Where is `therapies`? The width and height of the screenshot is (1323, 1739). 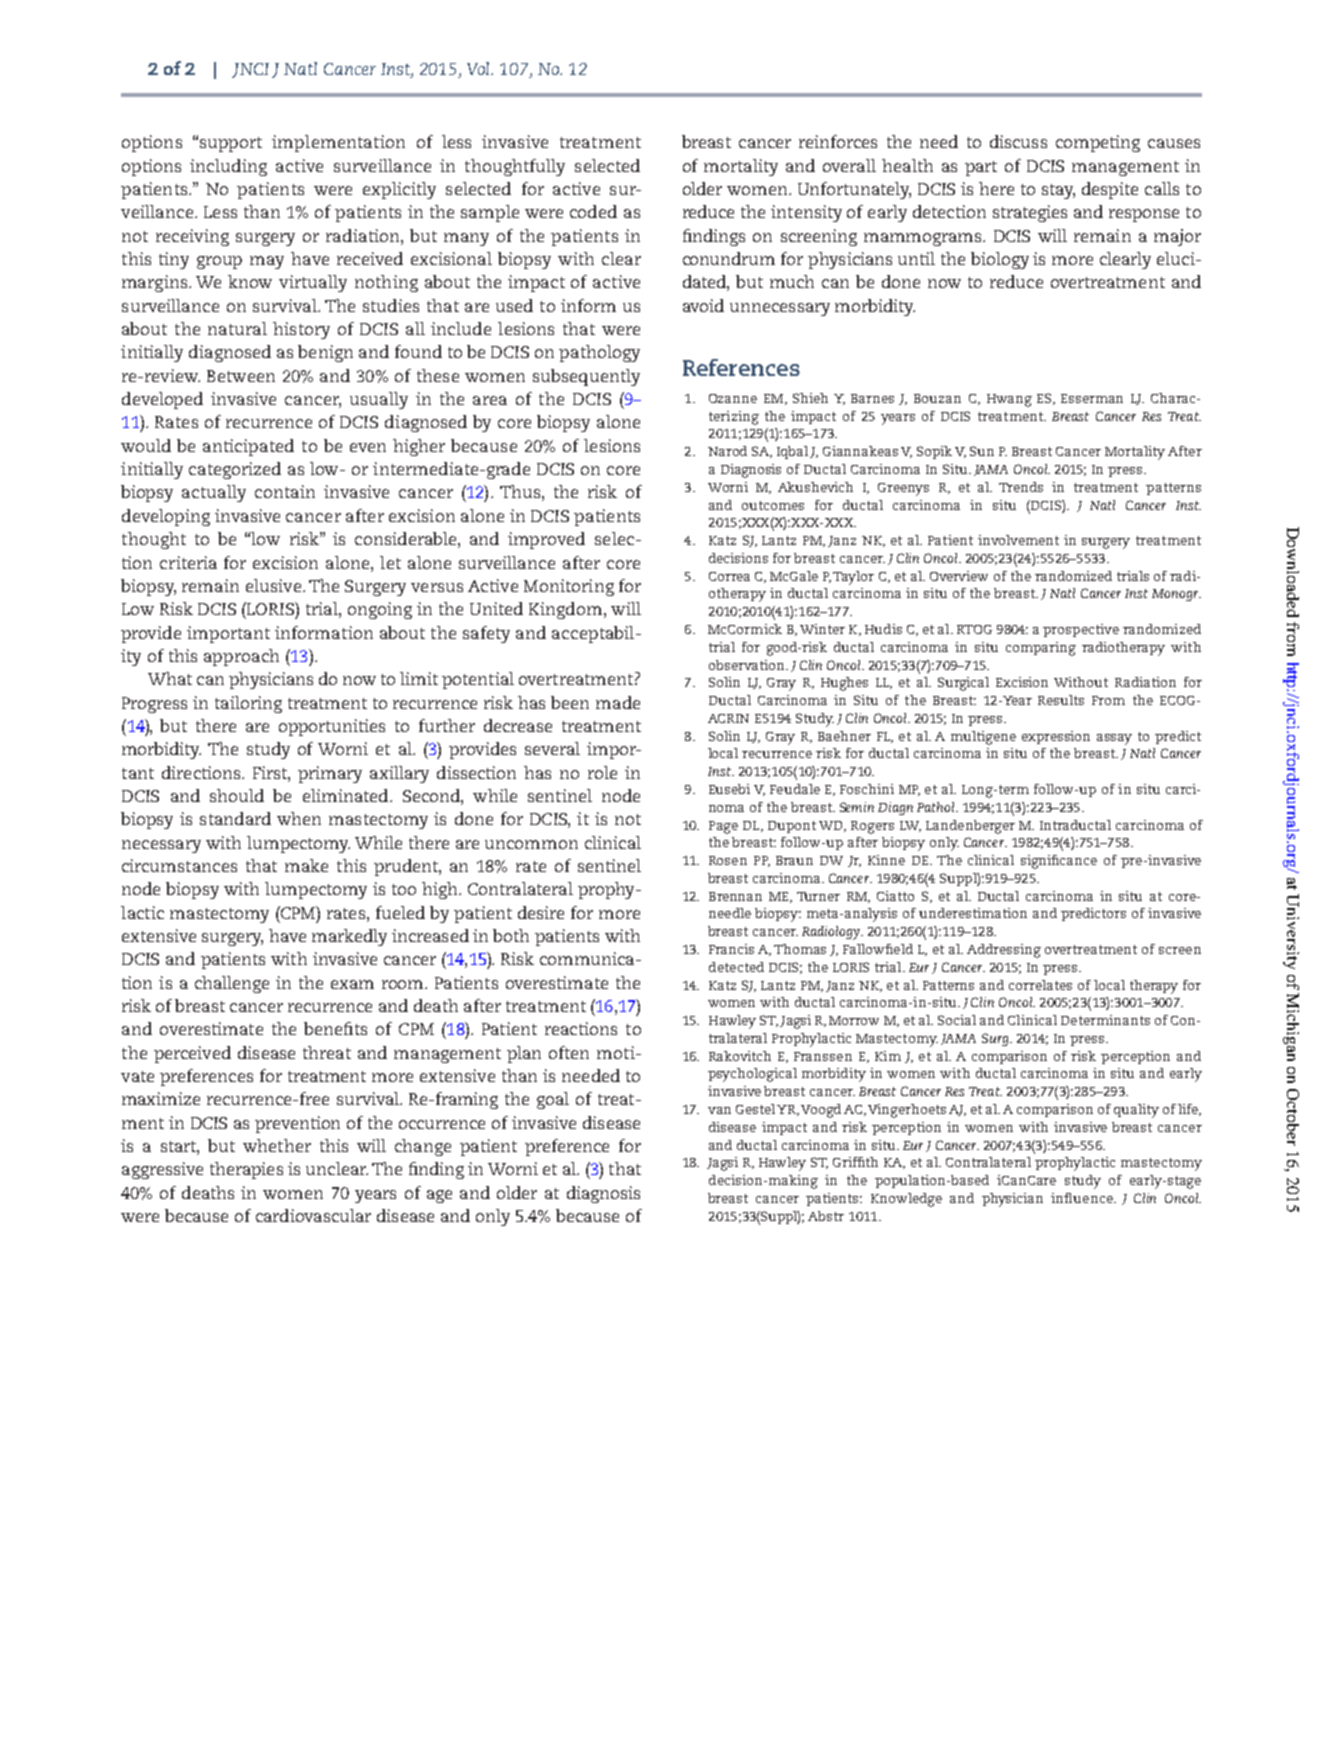 therapies is located at coordinates (246, 1170).
